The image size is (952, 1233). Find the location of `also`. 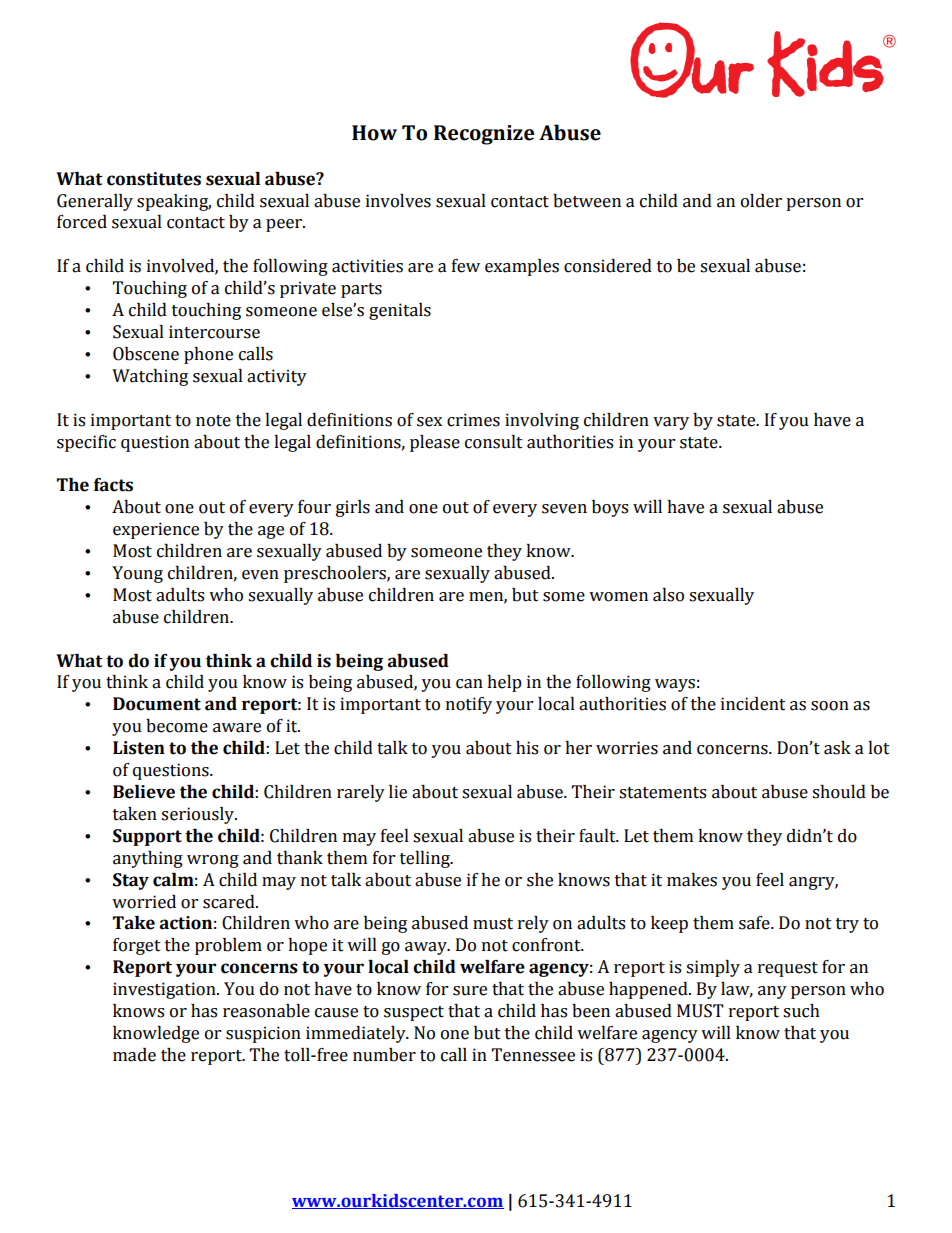

also is located at coordinates (668, 595).
